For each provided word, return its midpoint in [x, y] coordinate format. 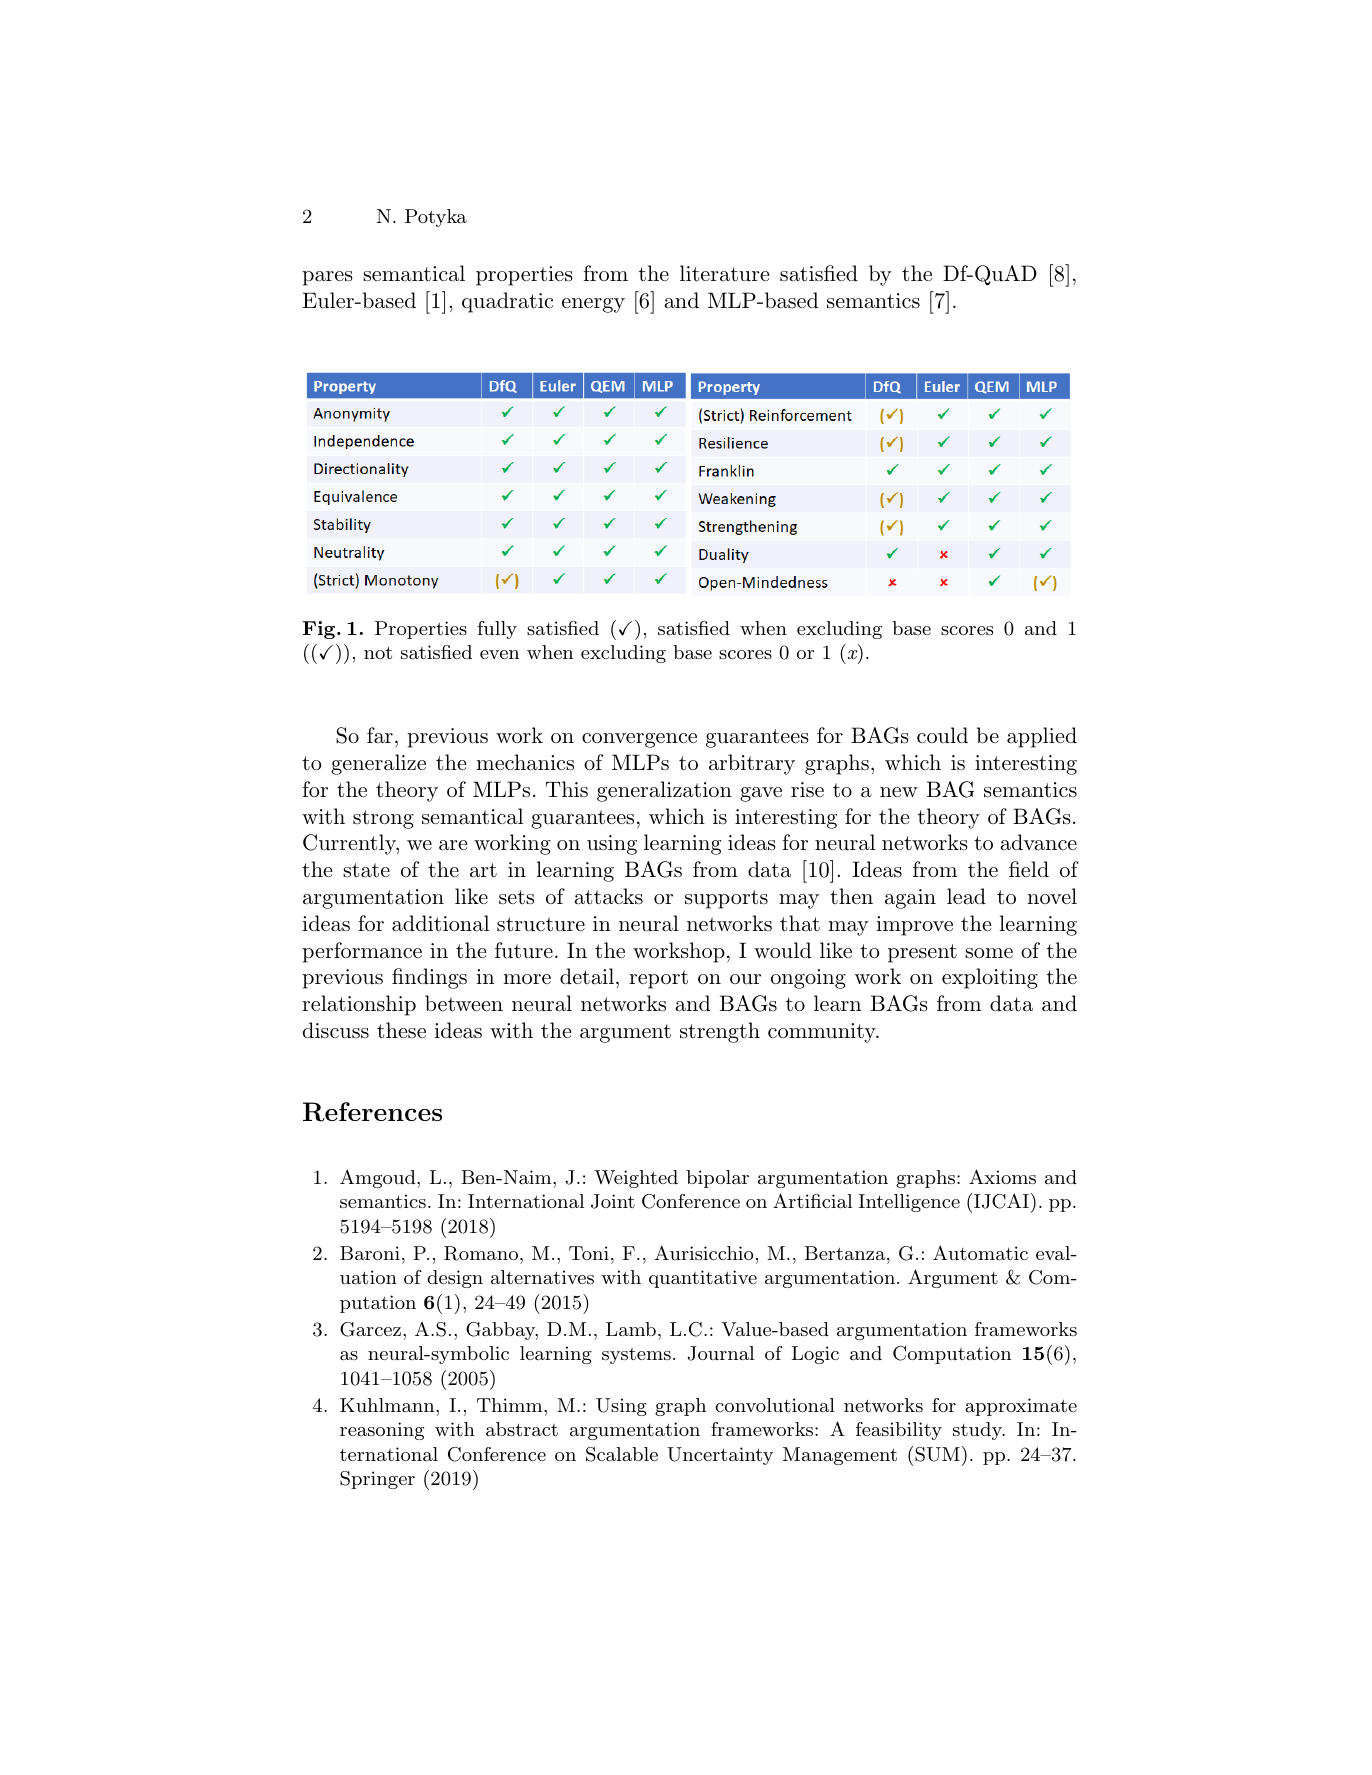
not [378, 652]
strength [720, 1032]
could [942, 735]
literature [724, 273]
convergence [639, 740]
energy [593, 305]
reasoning [382, 1431]
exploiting [990, 978]
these [401, 1030]
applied [1042, 737]
